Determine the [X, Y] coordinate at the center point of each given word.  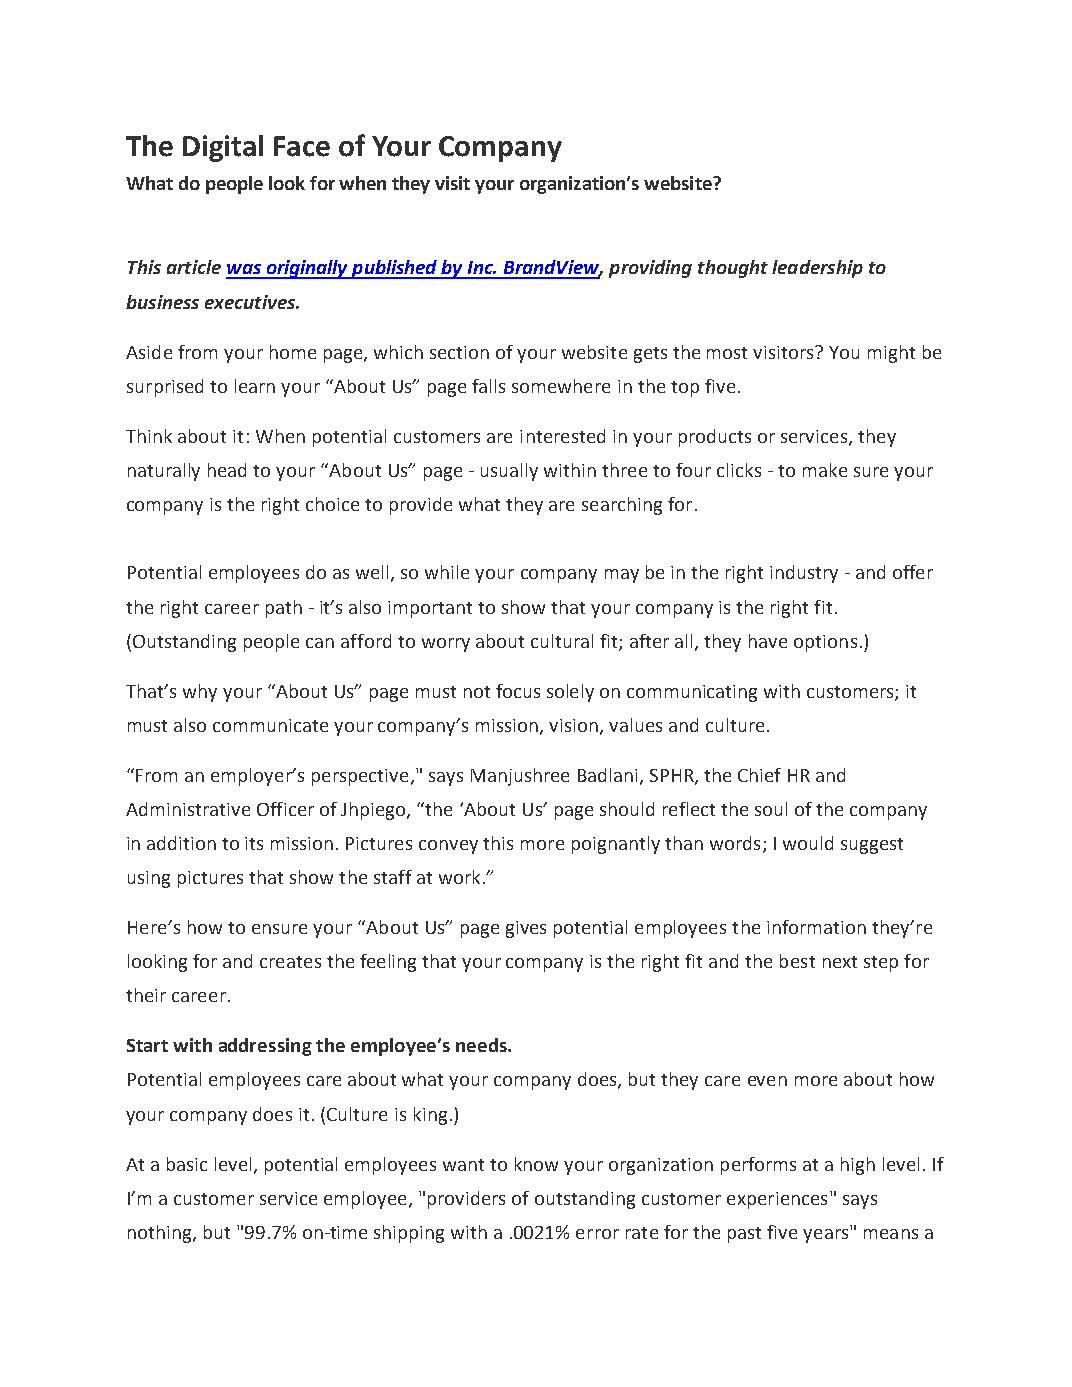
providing [650, 269]
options [825, 643]
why [200, 693]
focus [518, 691]
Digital [223, 148]
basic [187, 1164]
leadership [817, 269]
